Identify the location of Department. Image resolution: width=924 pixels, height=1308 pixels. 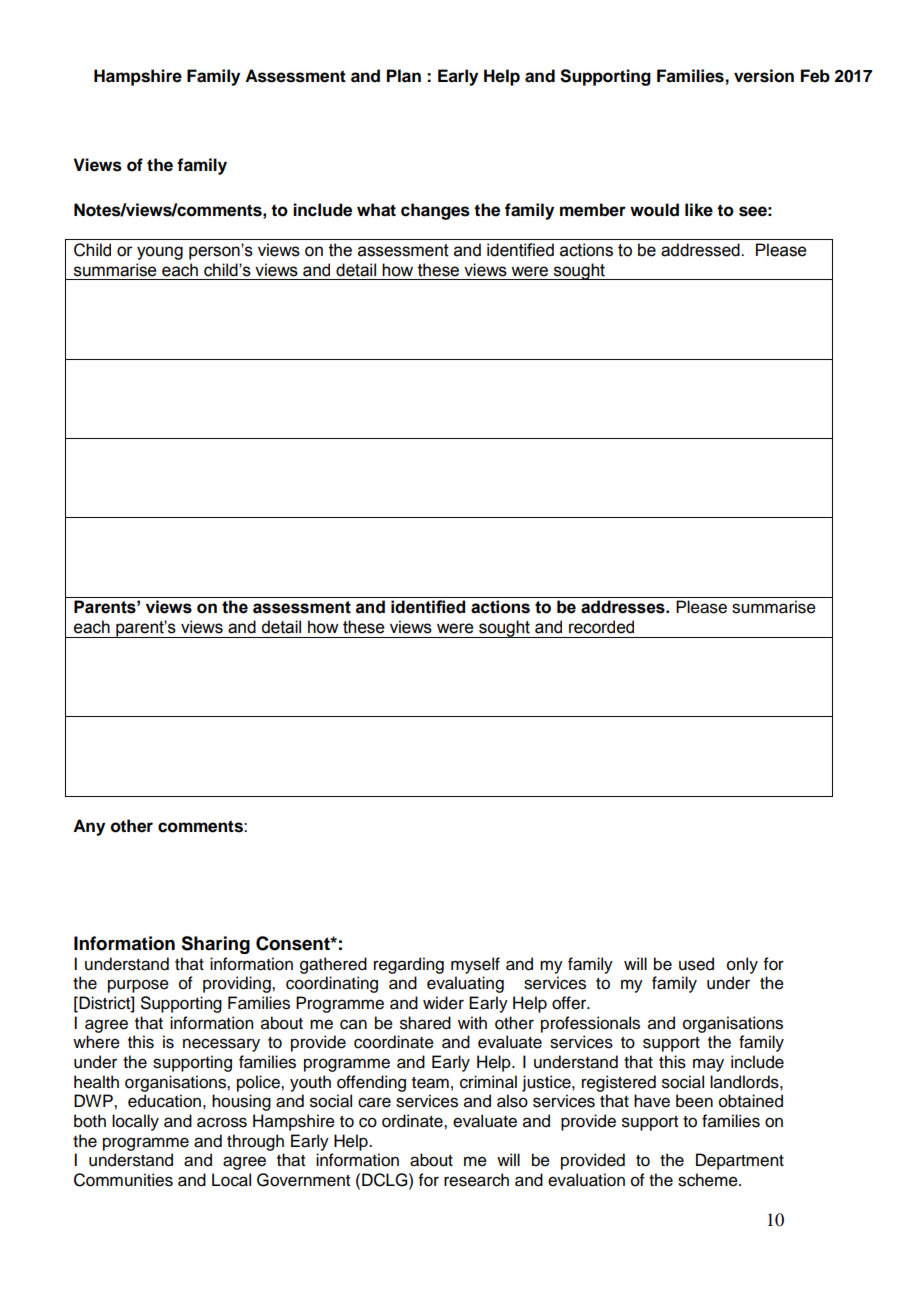
(740, 1161).
